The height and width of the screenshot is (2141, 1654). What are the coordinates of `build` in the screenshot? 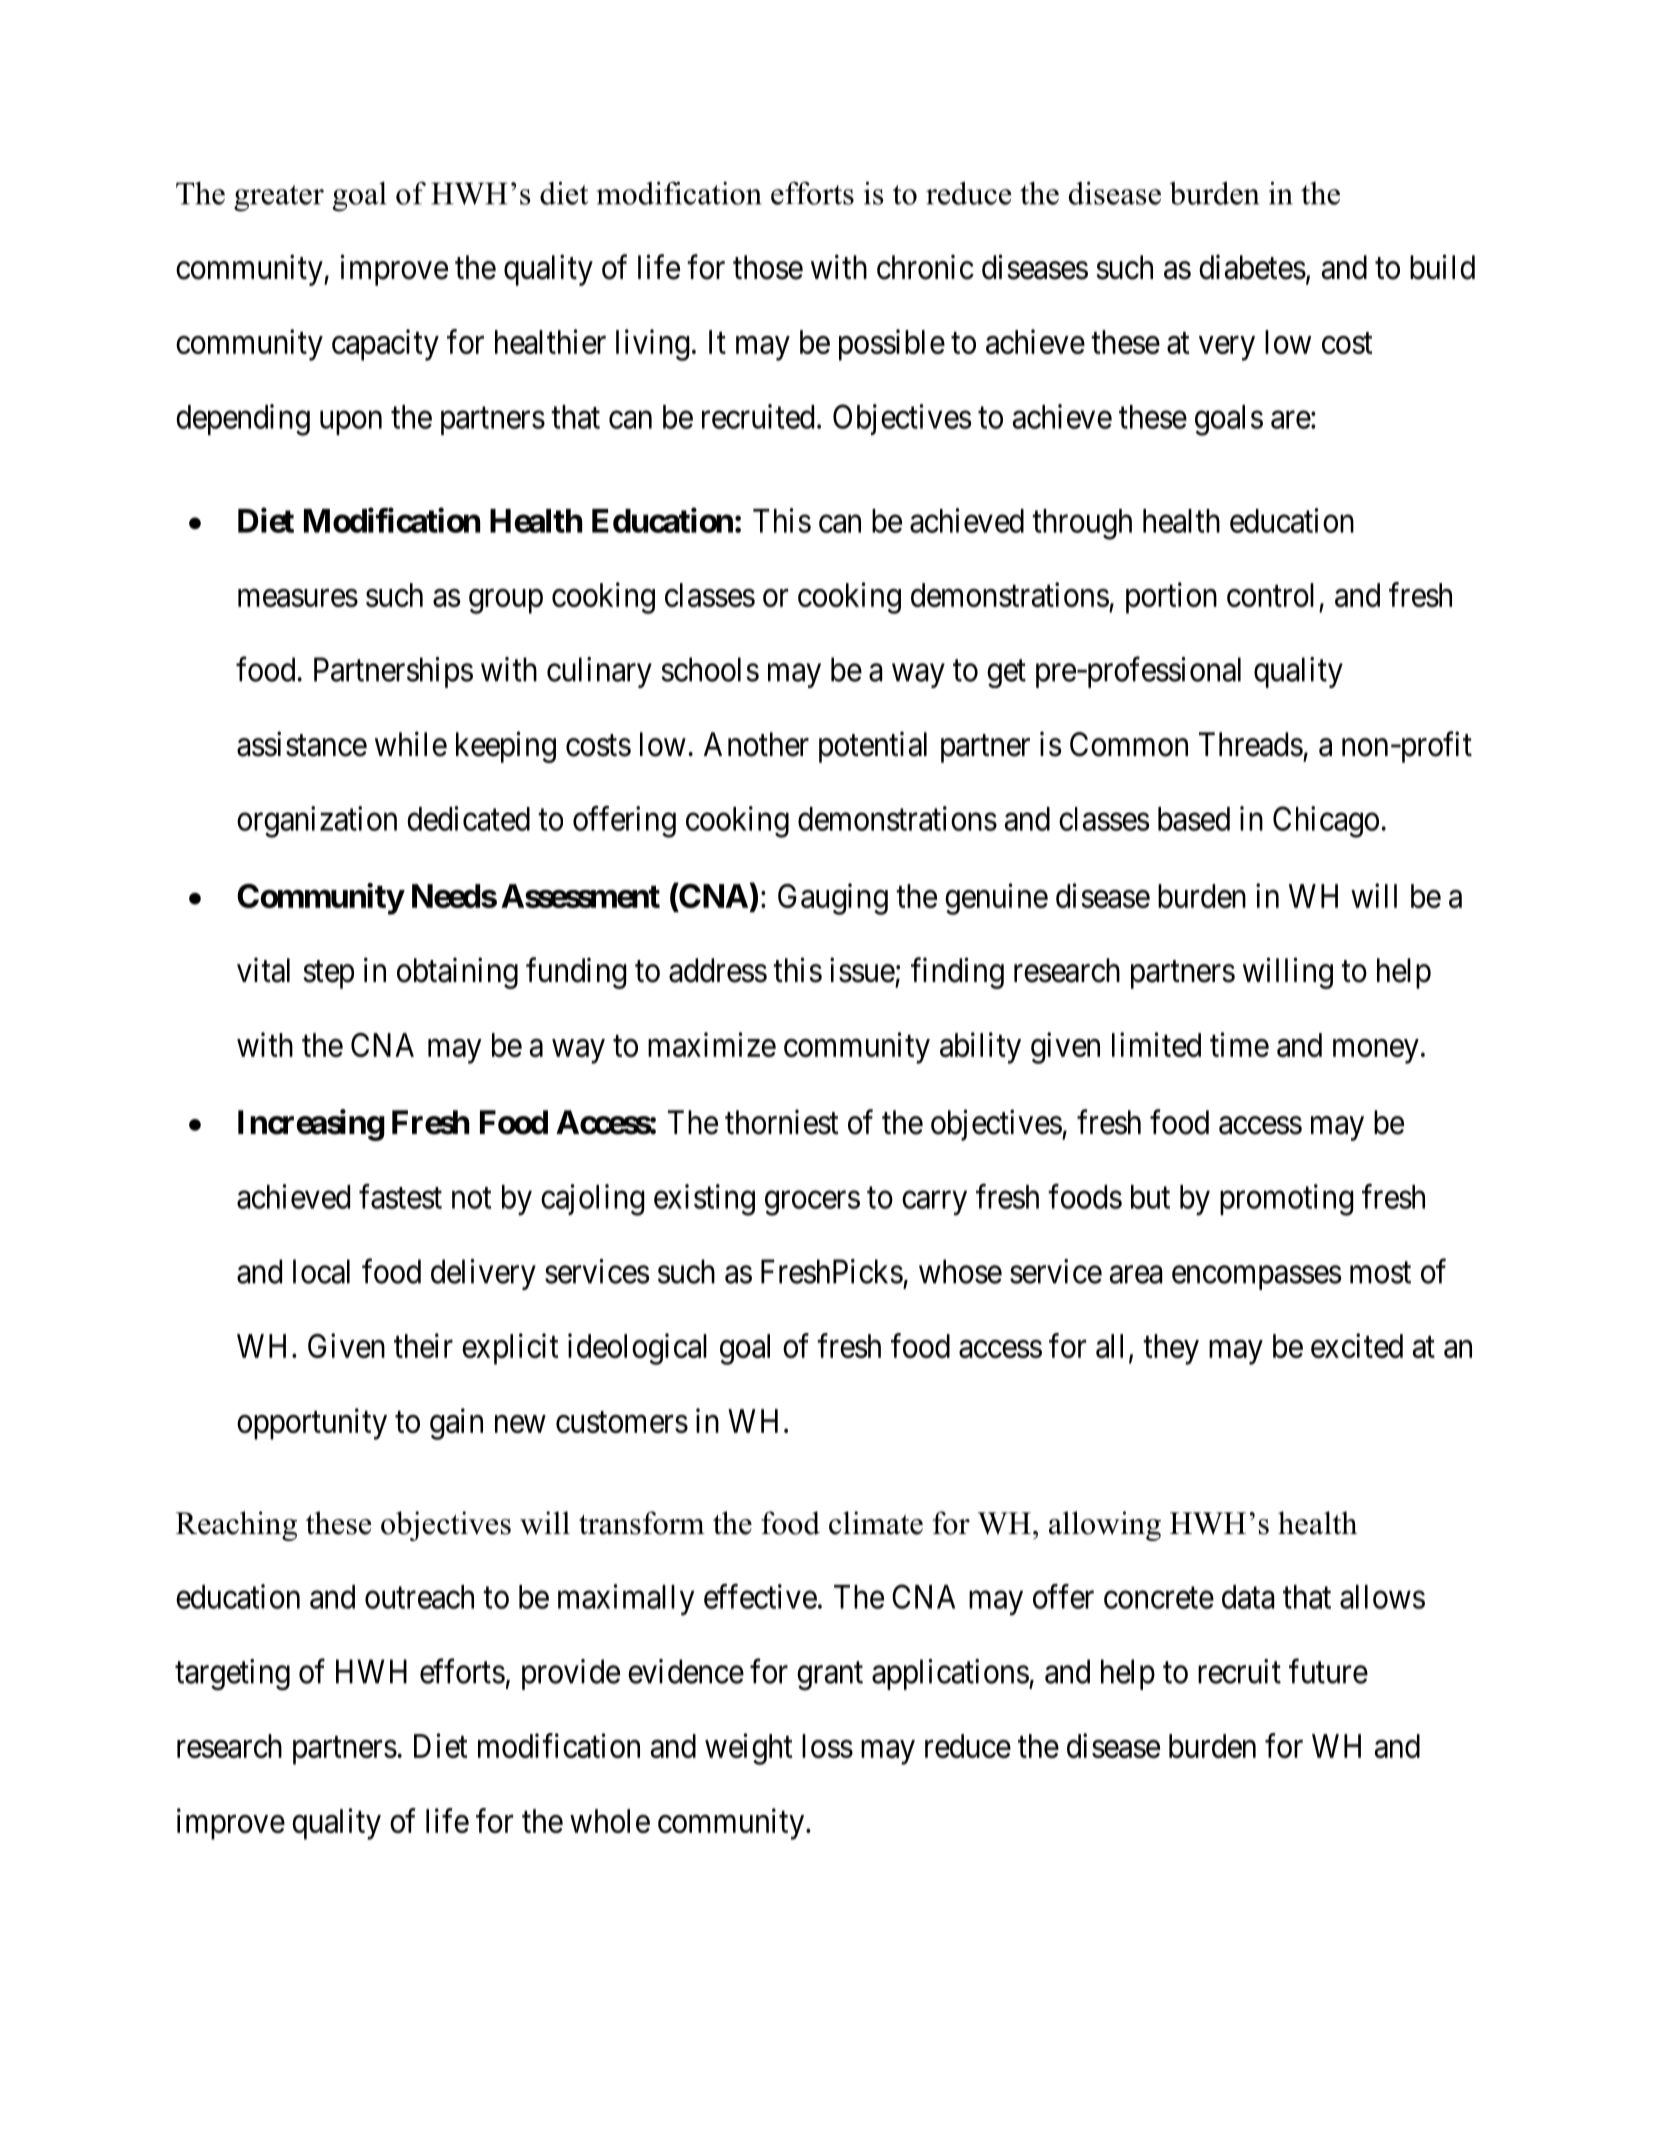 It's located at (1442, 267).
